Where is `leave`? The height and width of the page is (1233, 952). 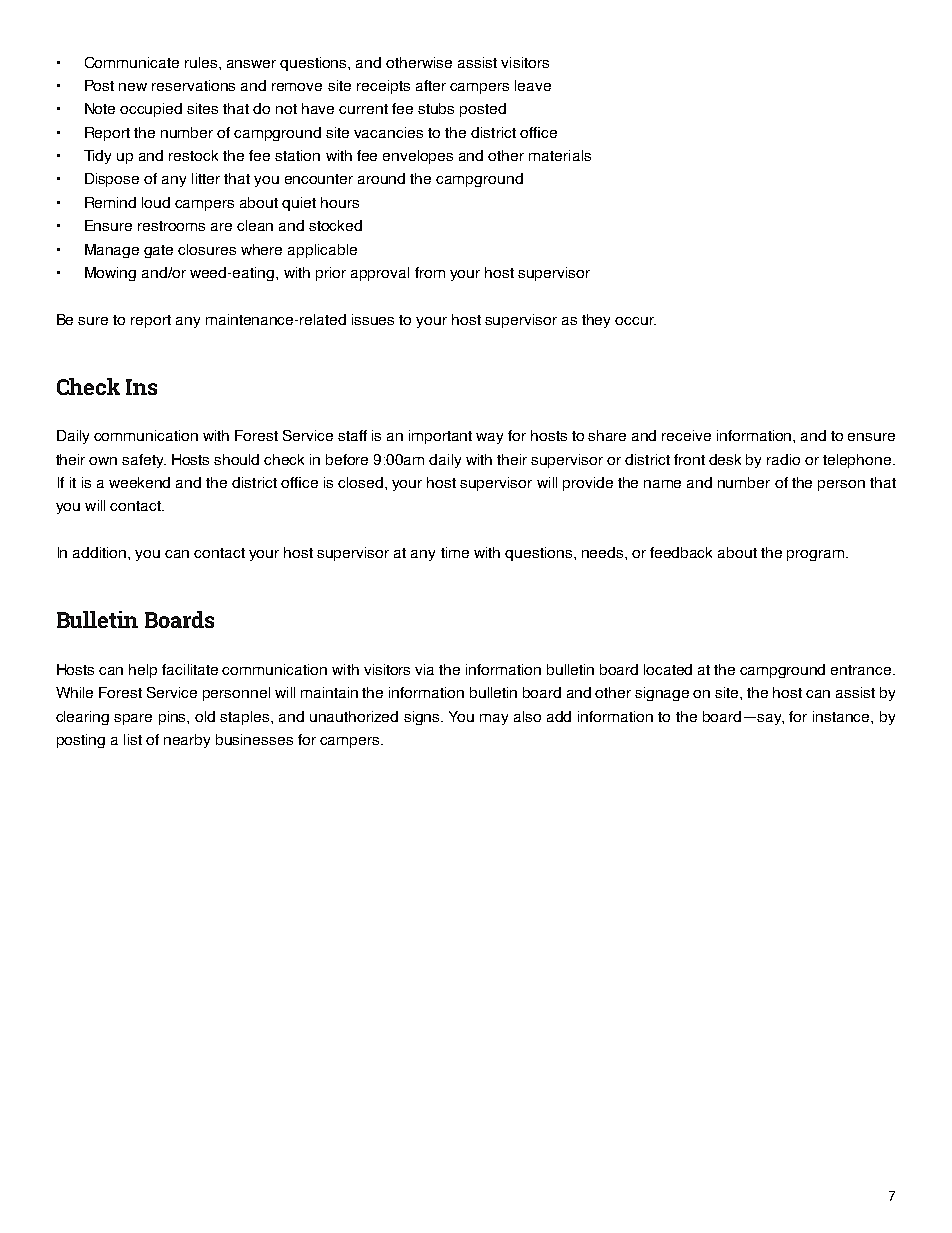 leave is located at coordinates (533, 85).
